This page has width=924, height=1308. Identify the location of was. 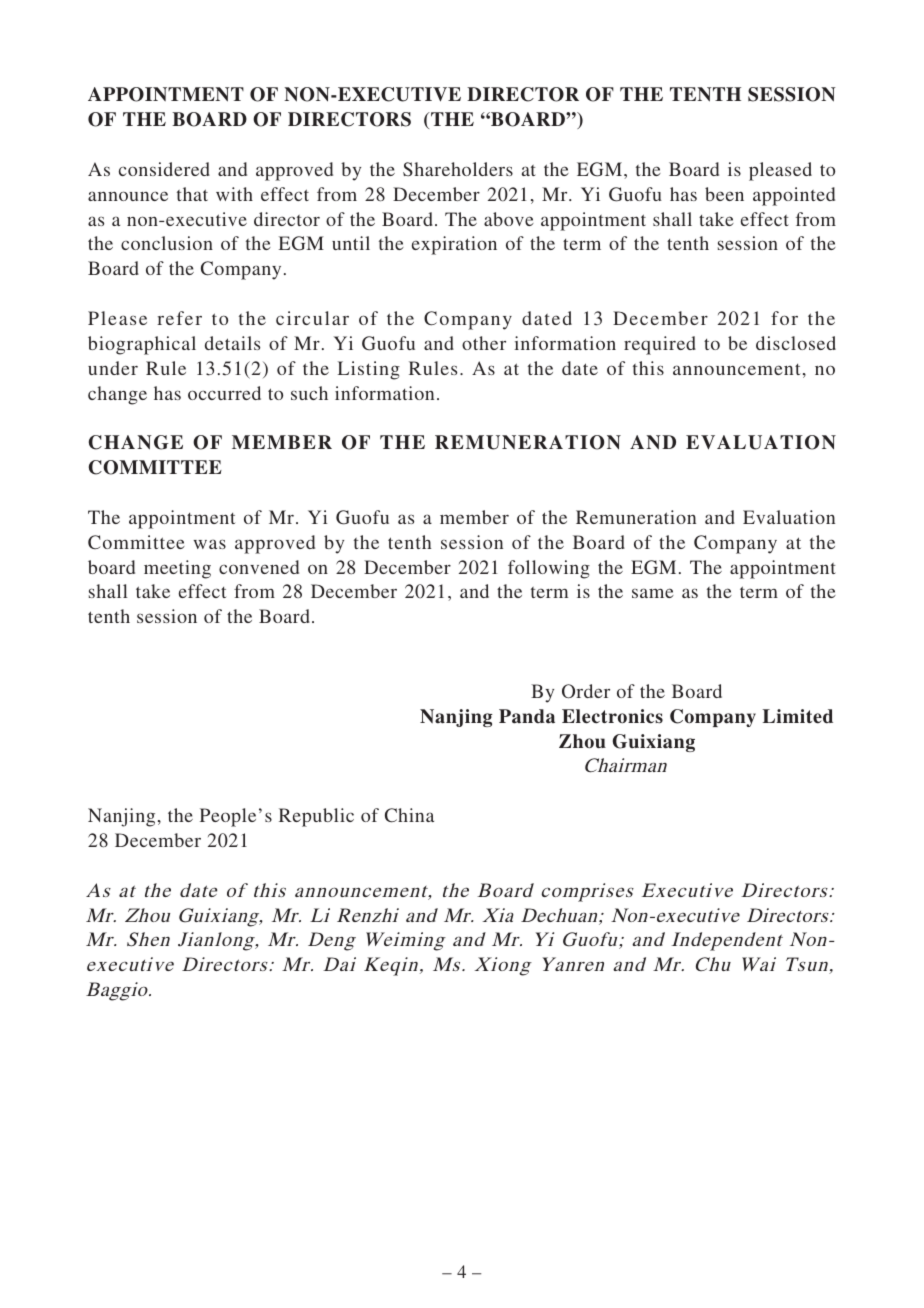
(210, 544).
